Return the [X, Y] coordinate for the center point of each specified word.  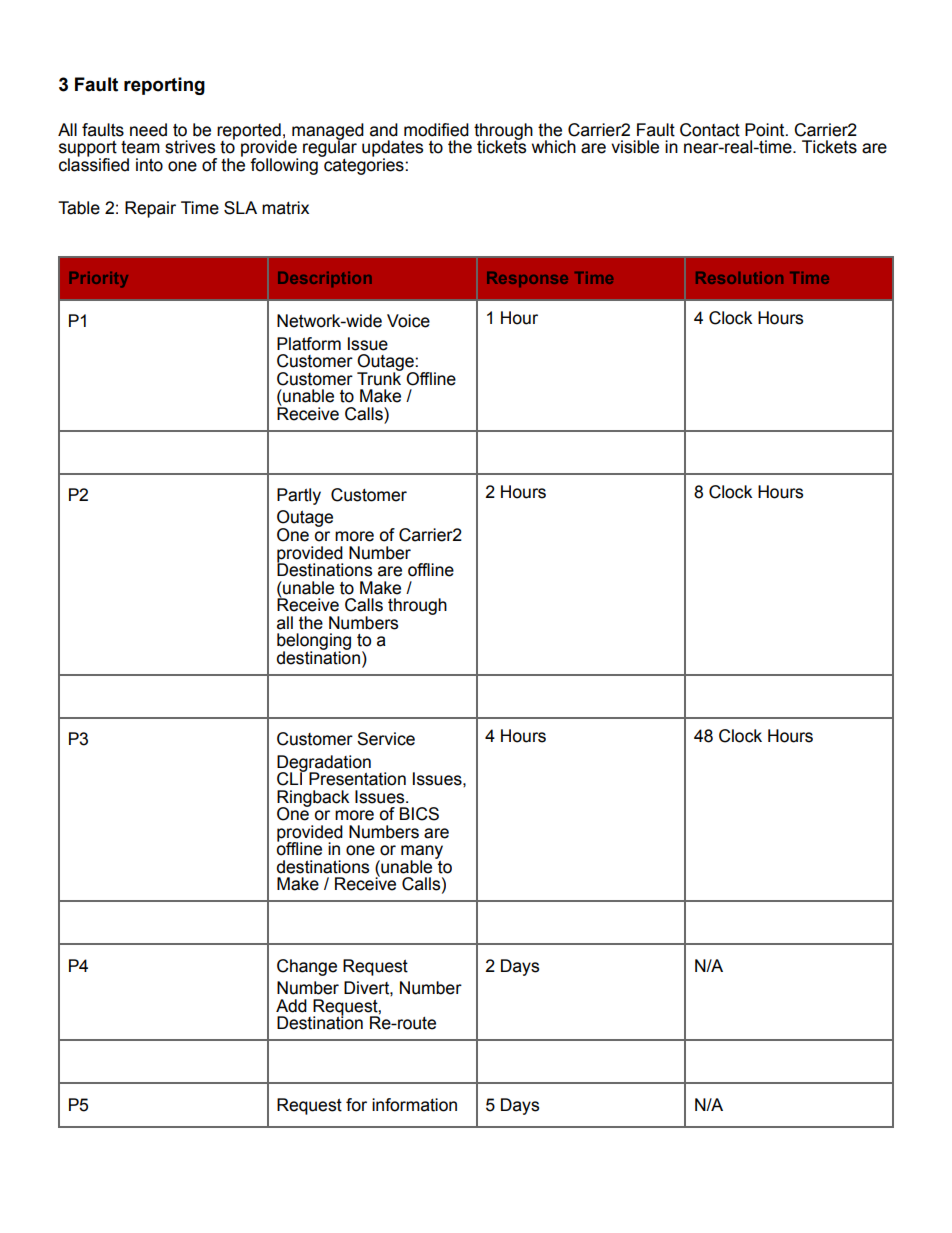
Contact [710, 130]
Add [291, 1006]
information [414, 1105]
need [148, 130]
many [422, 853]
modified [436, 130]
